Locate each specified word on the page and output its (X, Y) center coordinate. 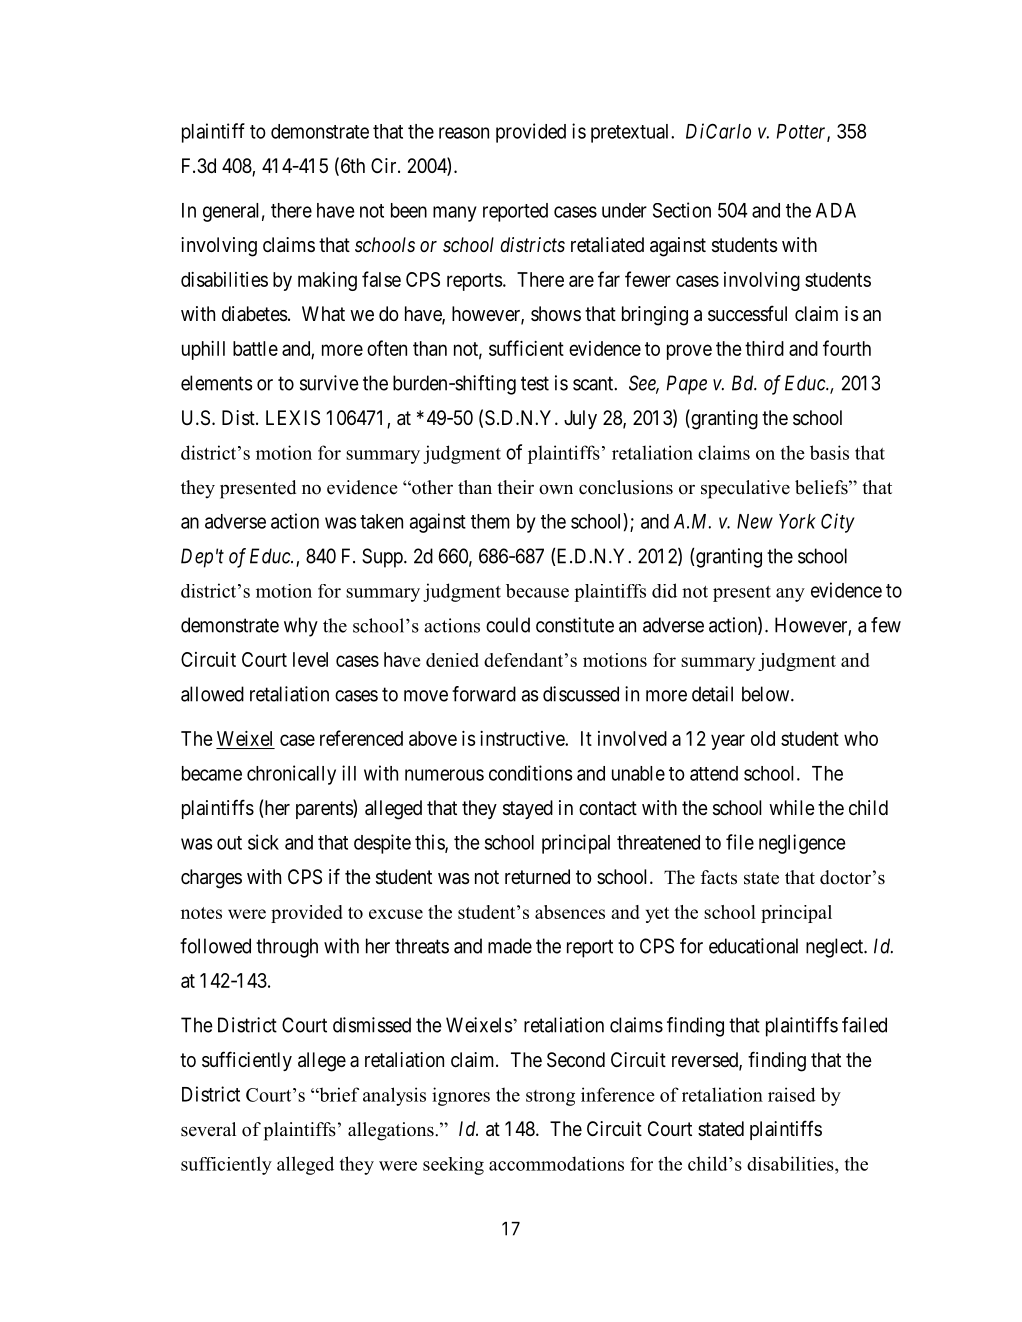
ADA (836, 210)
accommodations (556, 1163)
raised (792, 1094)
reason (464, 133)
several (208, 1129)
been (409, 210)
